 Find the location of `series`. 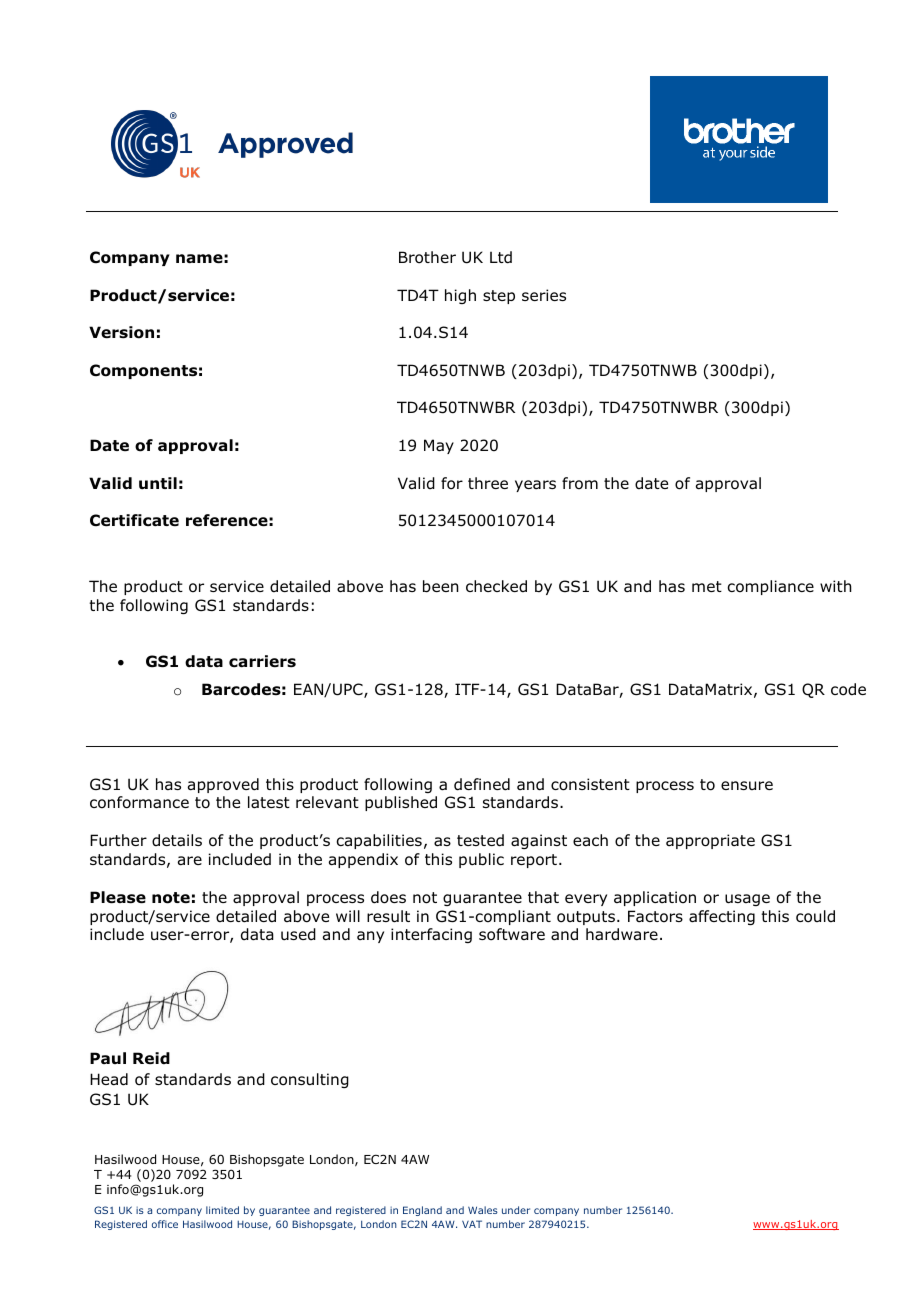

series is located at coordinates (544, 295).
